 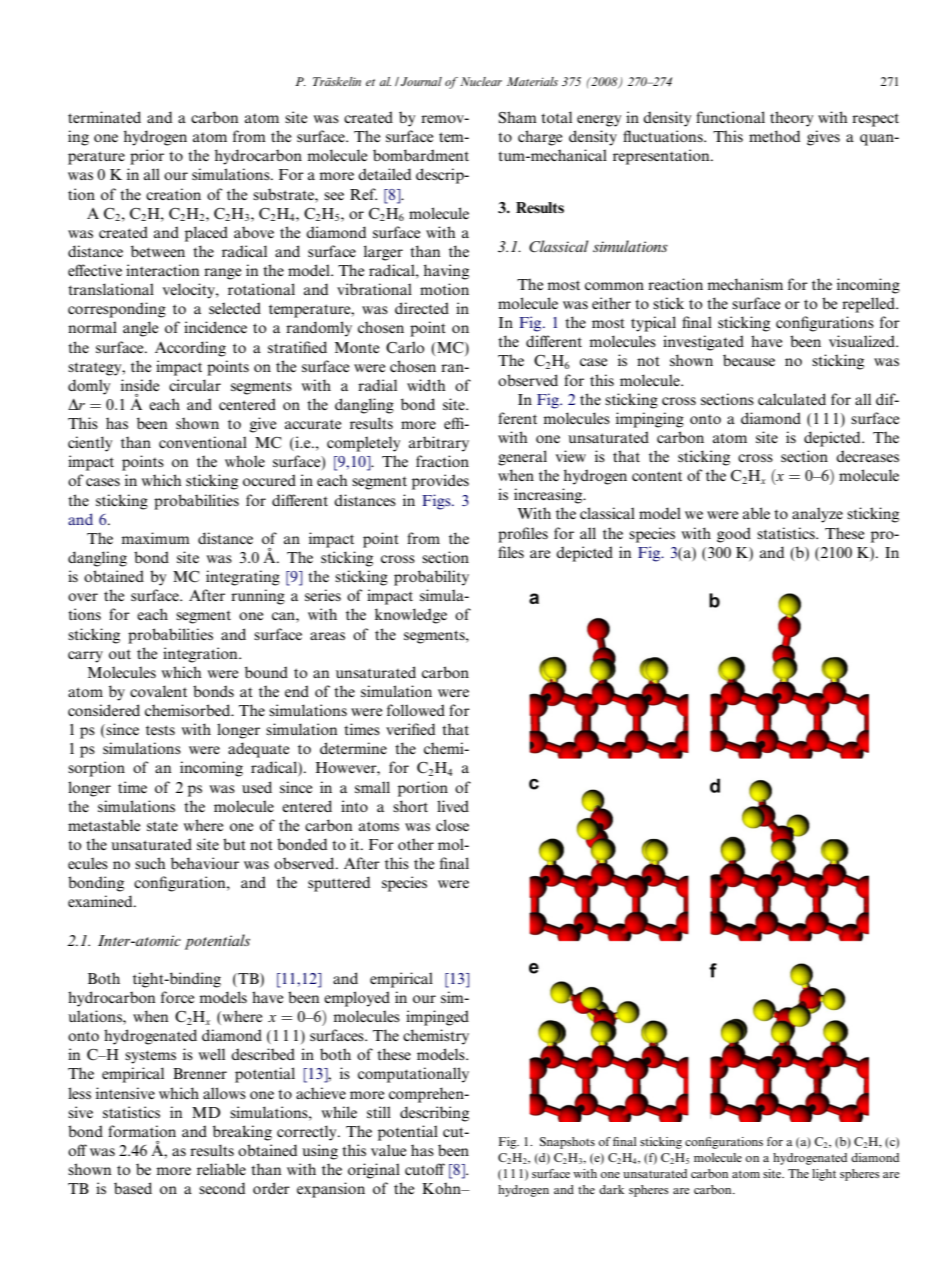 I want to click on Kohn, so click(x=443, y=1188).
